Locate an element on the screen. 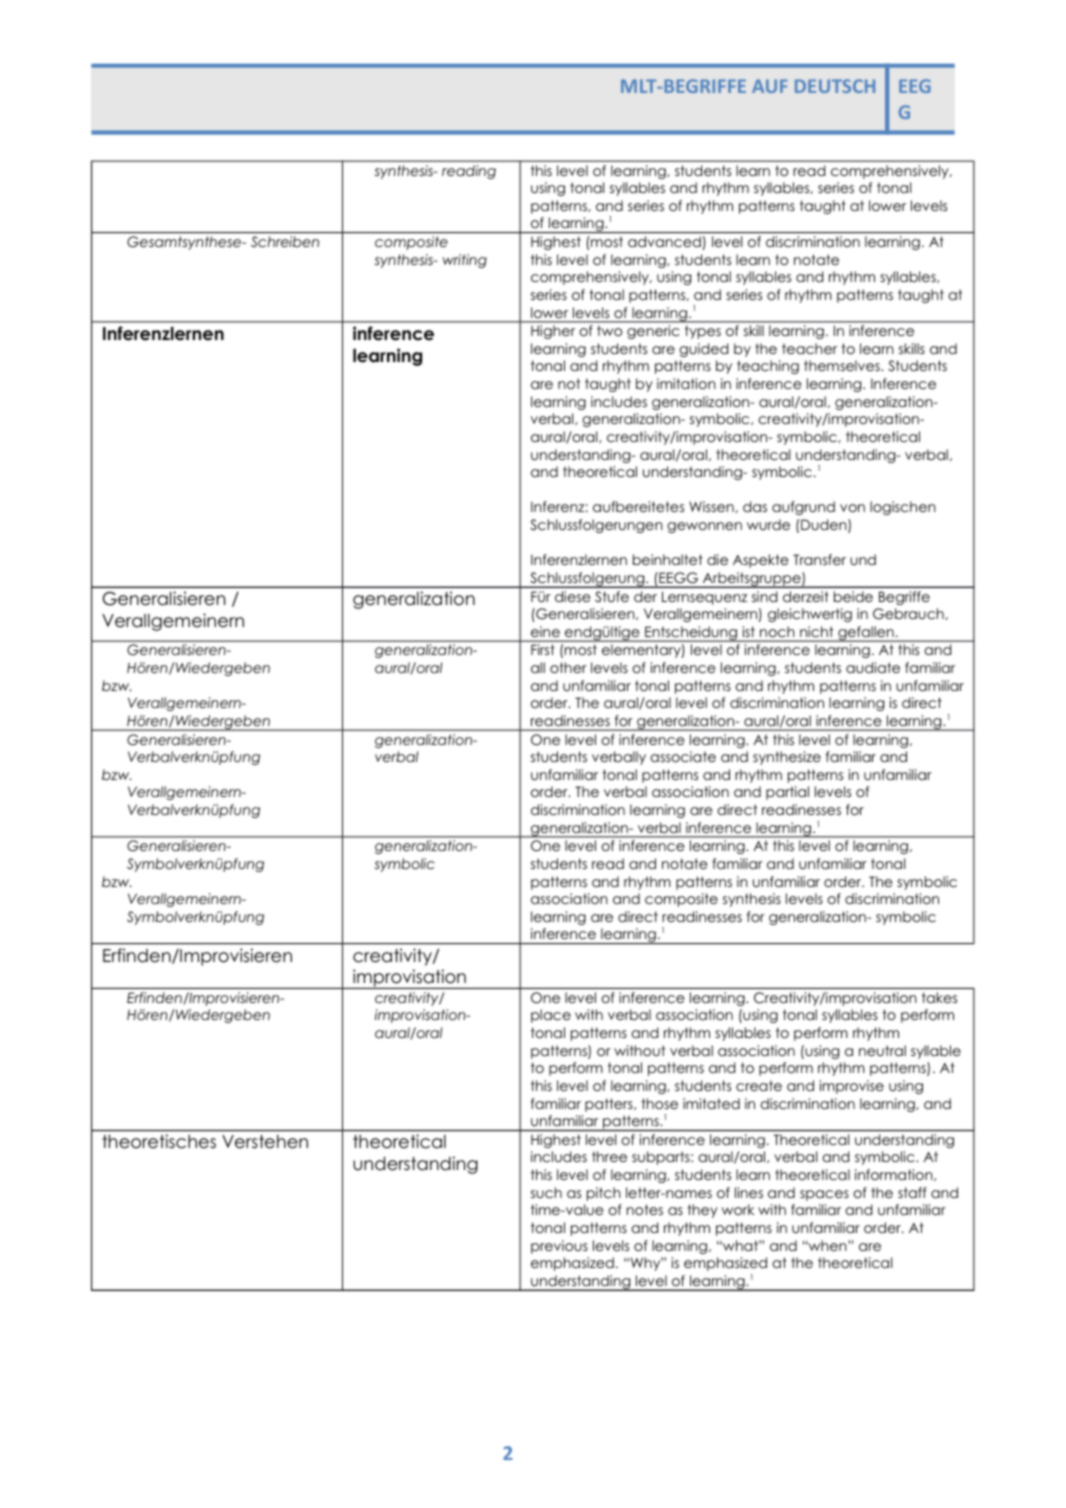  other is located at coordinates (568, 667).
